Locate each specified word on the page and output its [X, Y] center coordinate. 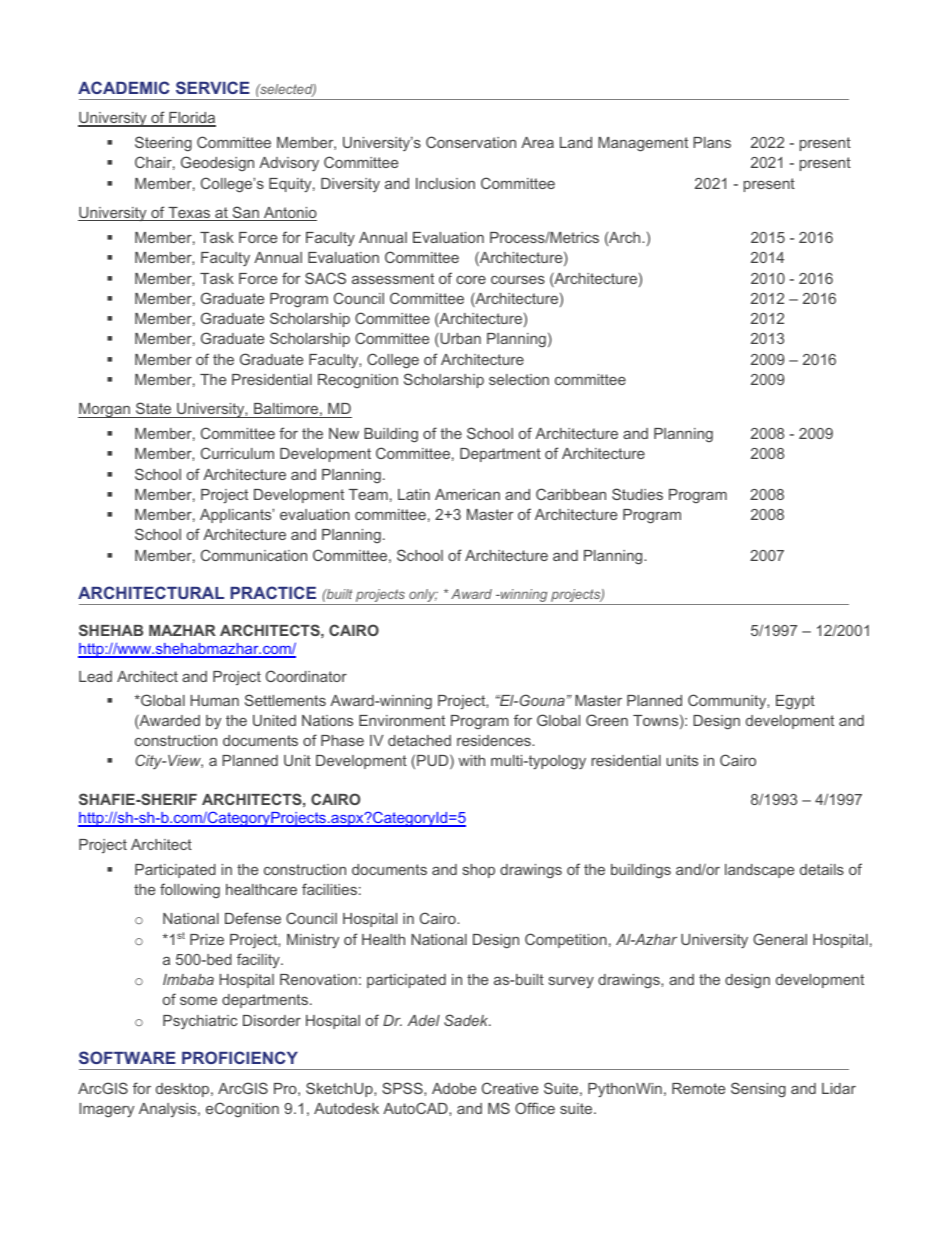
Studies [637, 494]
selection [519, 379]
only [422, 597]
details [822, 869]
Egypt [795, 702]
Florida [191, 119]
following [190, 890]
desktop [184, 1090]
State [153, 408]
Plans [712, 142]
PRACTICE [273, 592]
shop [479, 871]
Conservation [471, 142]
